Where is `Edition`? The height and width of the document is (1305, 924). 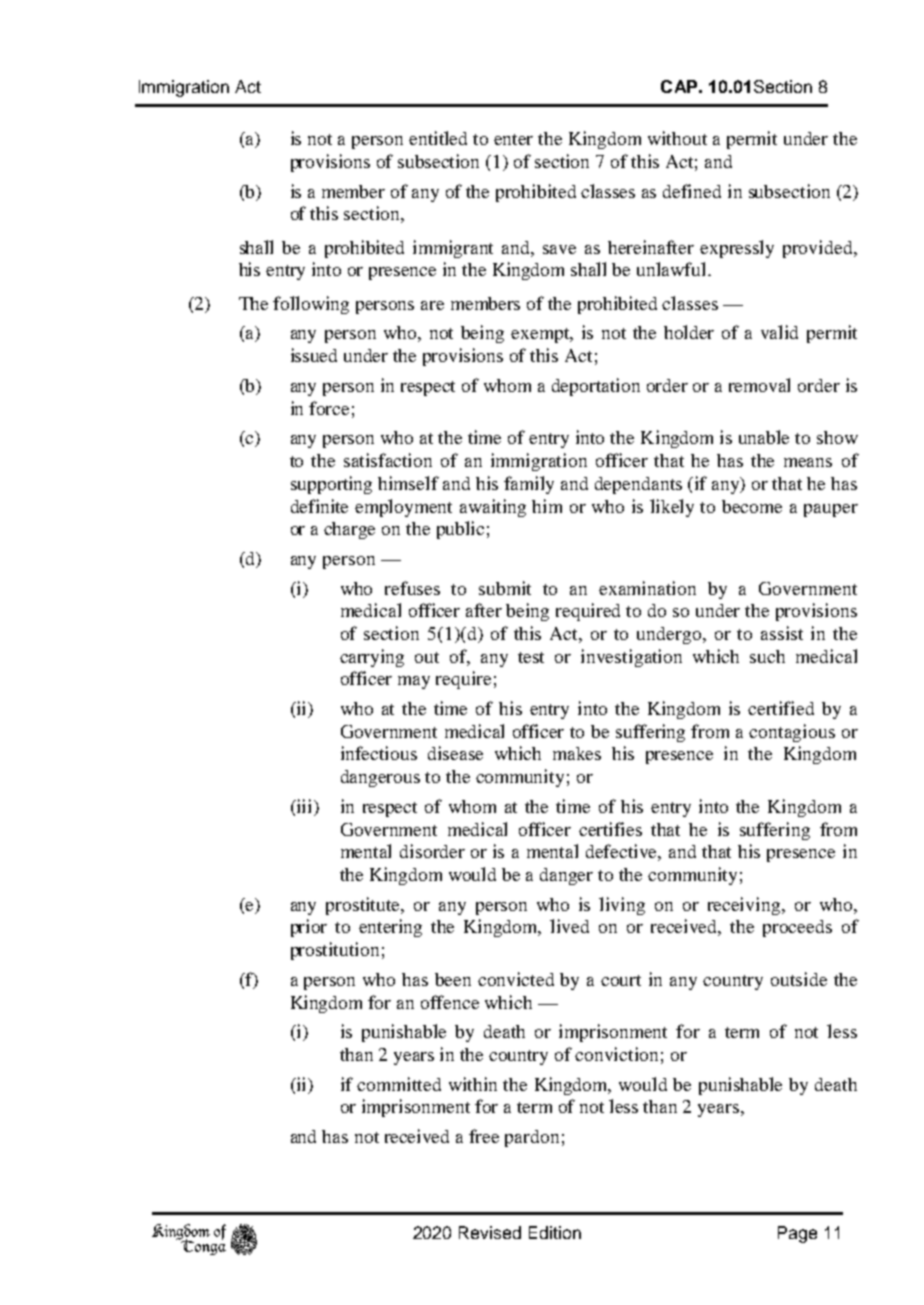 Edition is located at coordinates (555, 1232).
